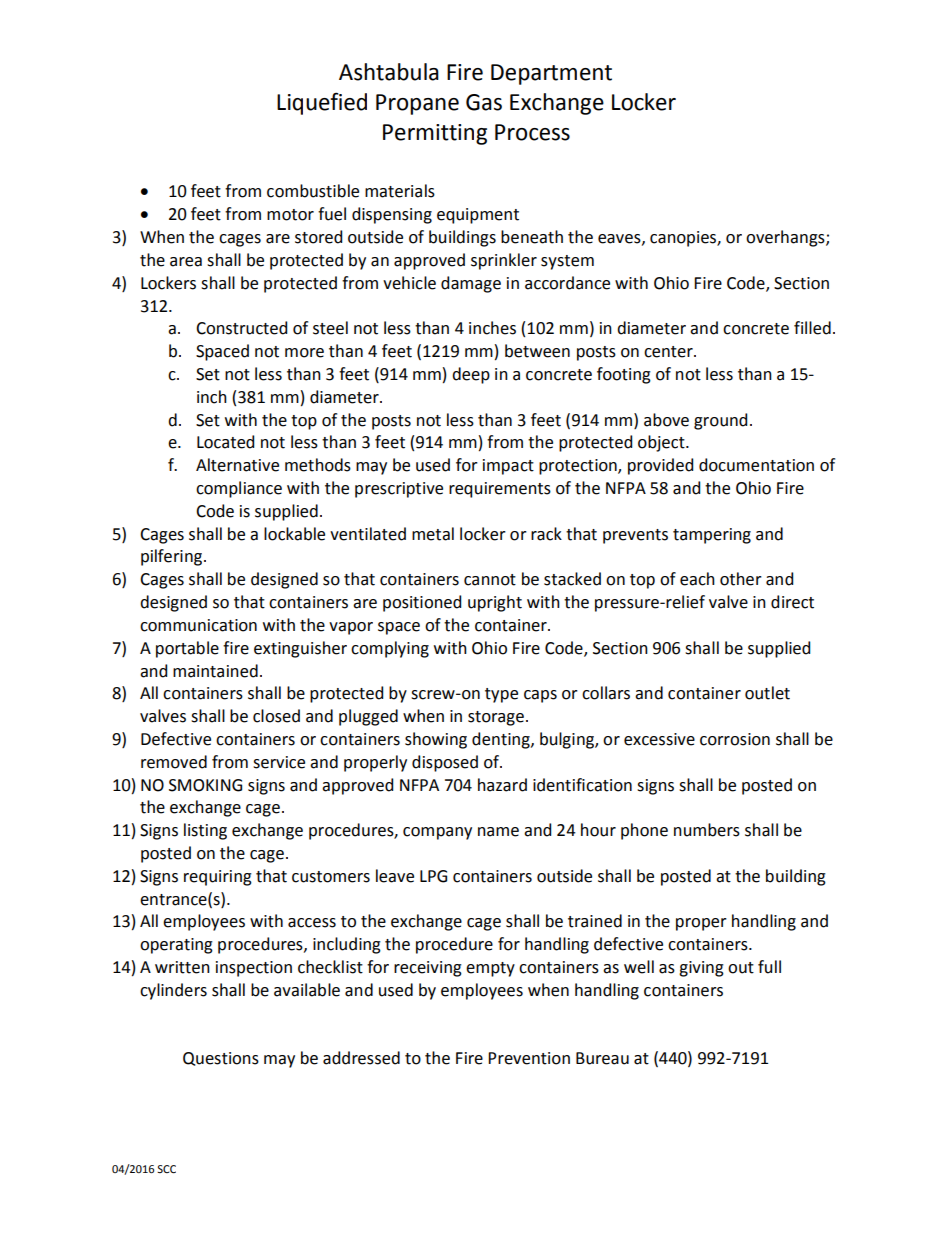 Image resolution: width=952 pixels, height=1233 pixels. I want to click on Gas, so click(484, 102).
